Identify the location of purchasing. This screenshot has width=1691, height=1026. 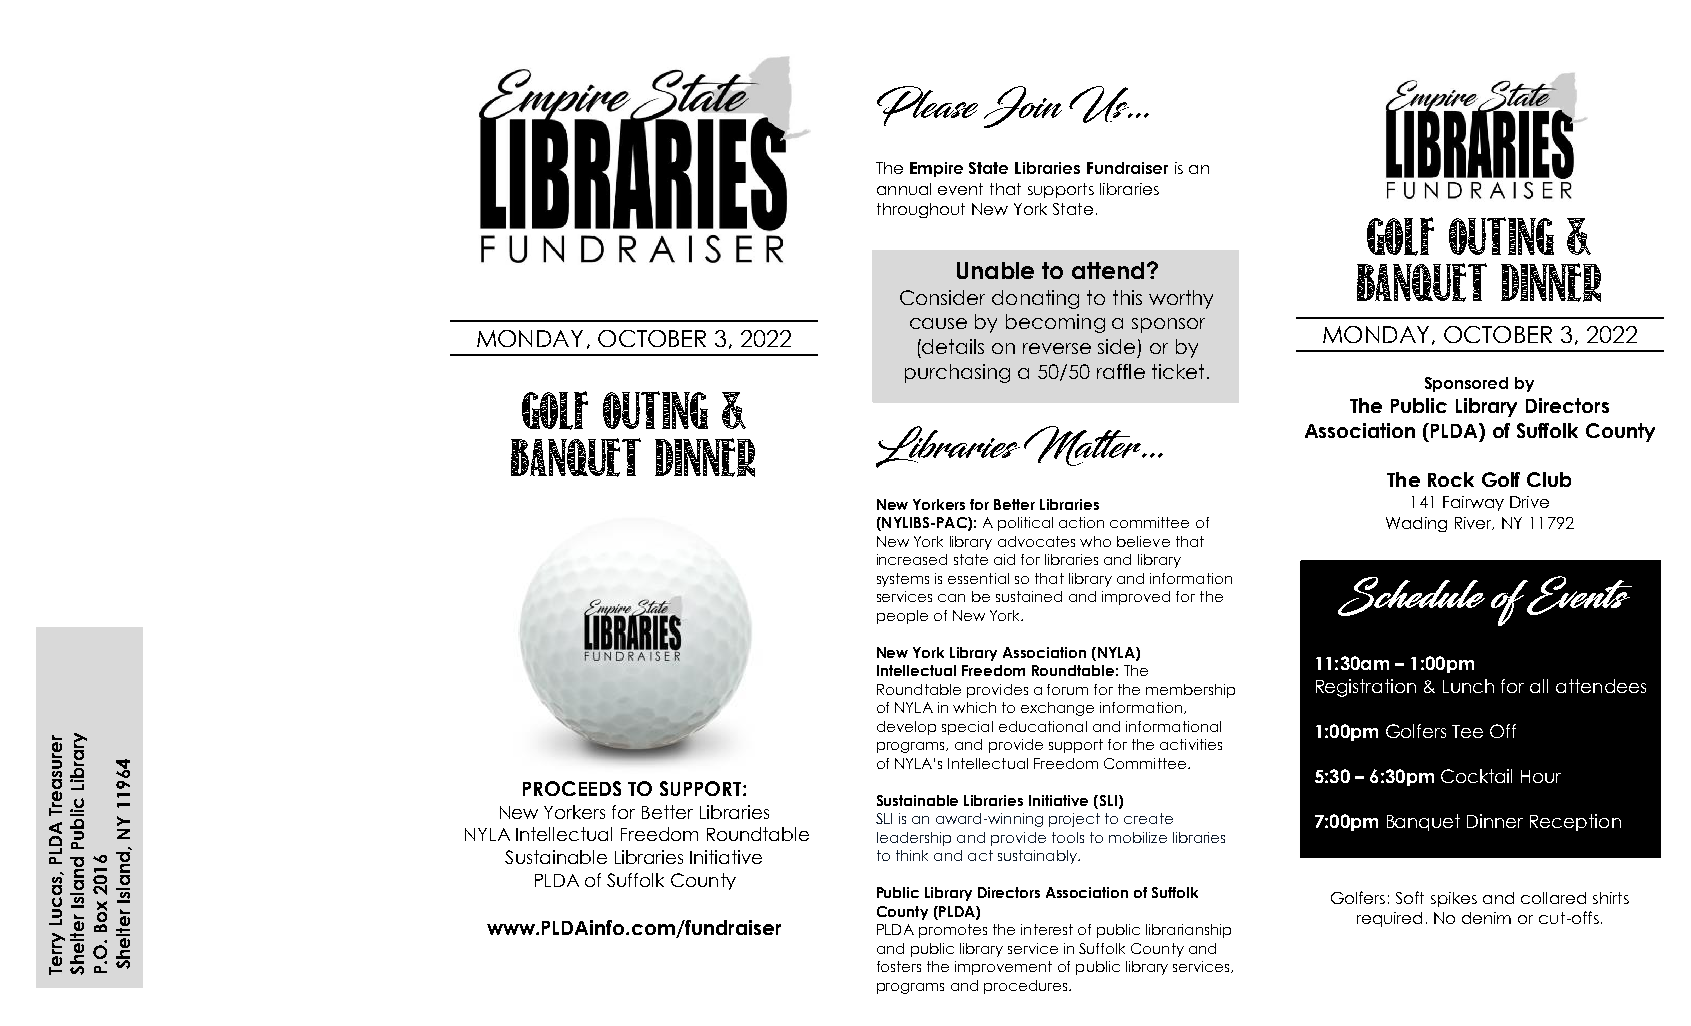
(957, 373).
